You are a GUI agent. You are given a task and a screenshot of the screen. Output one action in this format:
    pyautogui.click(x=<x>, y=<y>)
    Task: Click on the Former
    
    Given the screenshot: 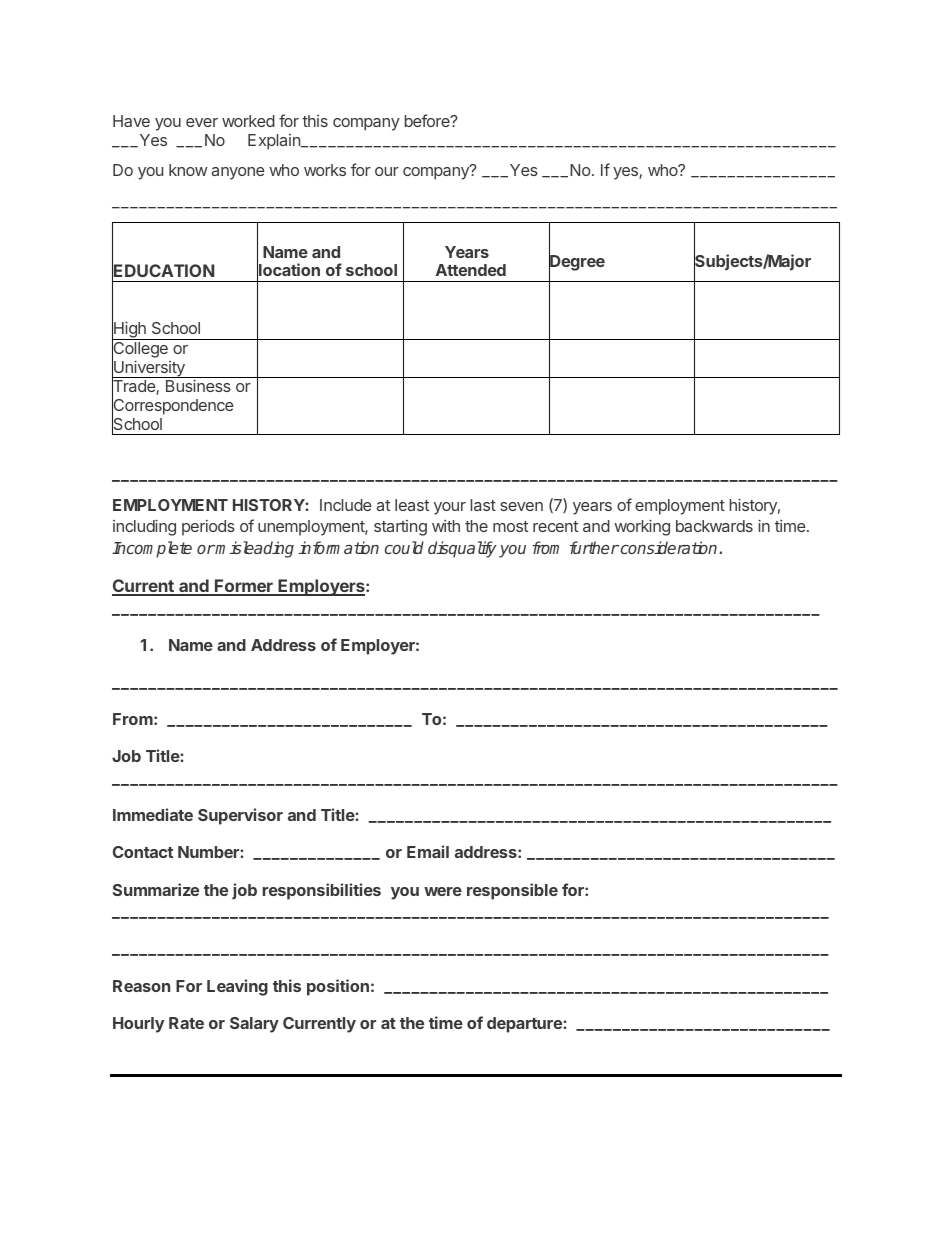 What is the action you would take?
    pyautogui.click(x=244, y=587)
